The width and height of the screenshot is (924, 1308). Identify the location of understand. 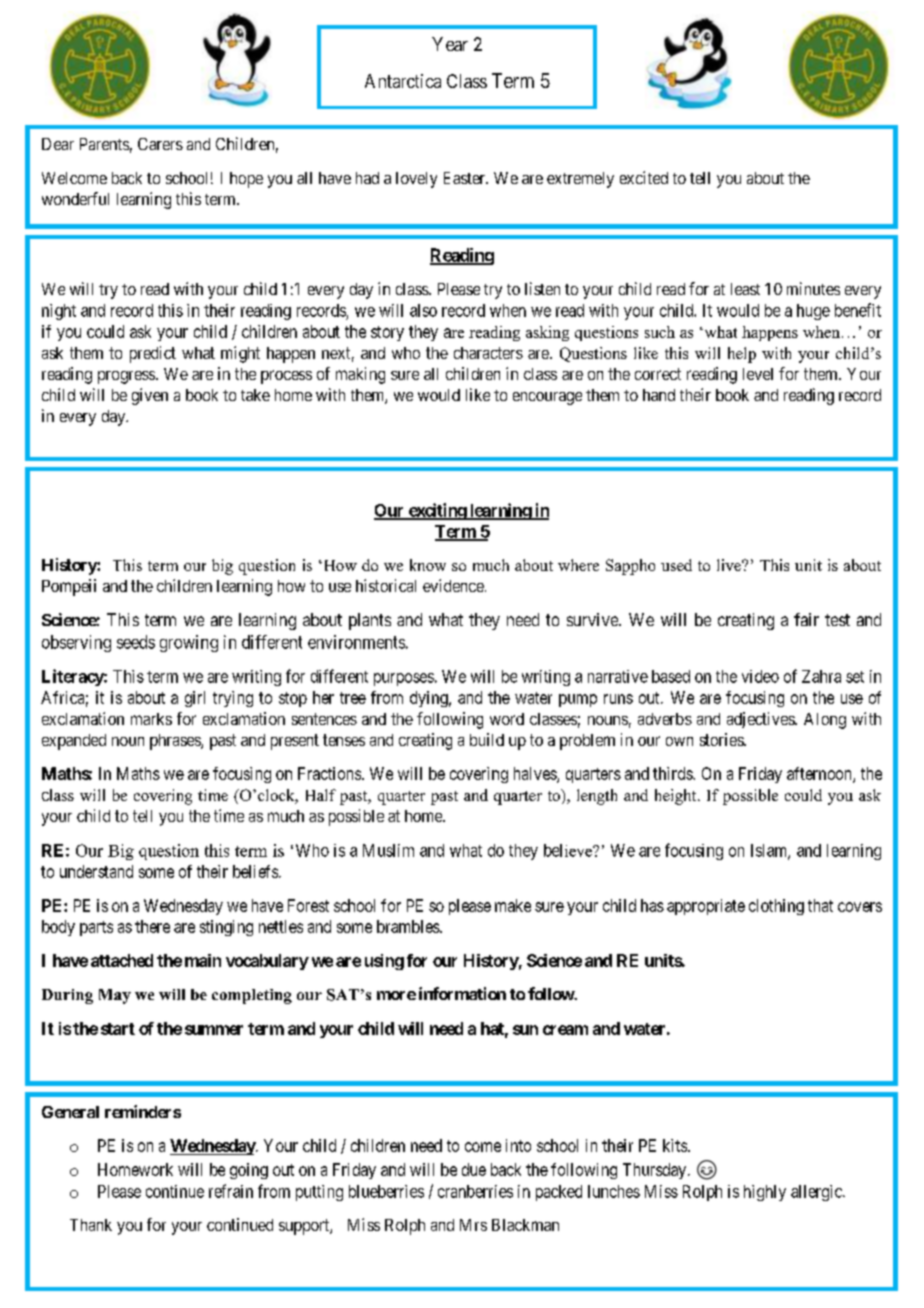
(96, 871).
